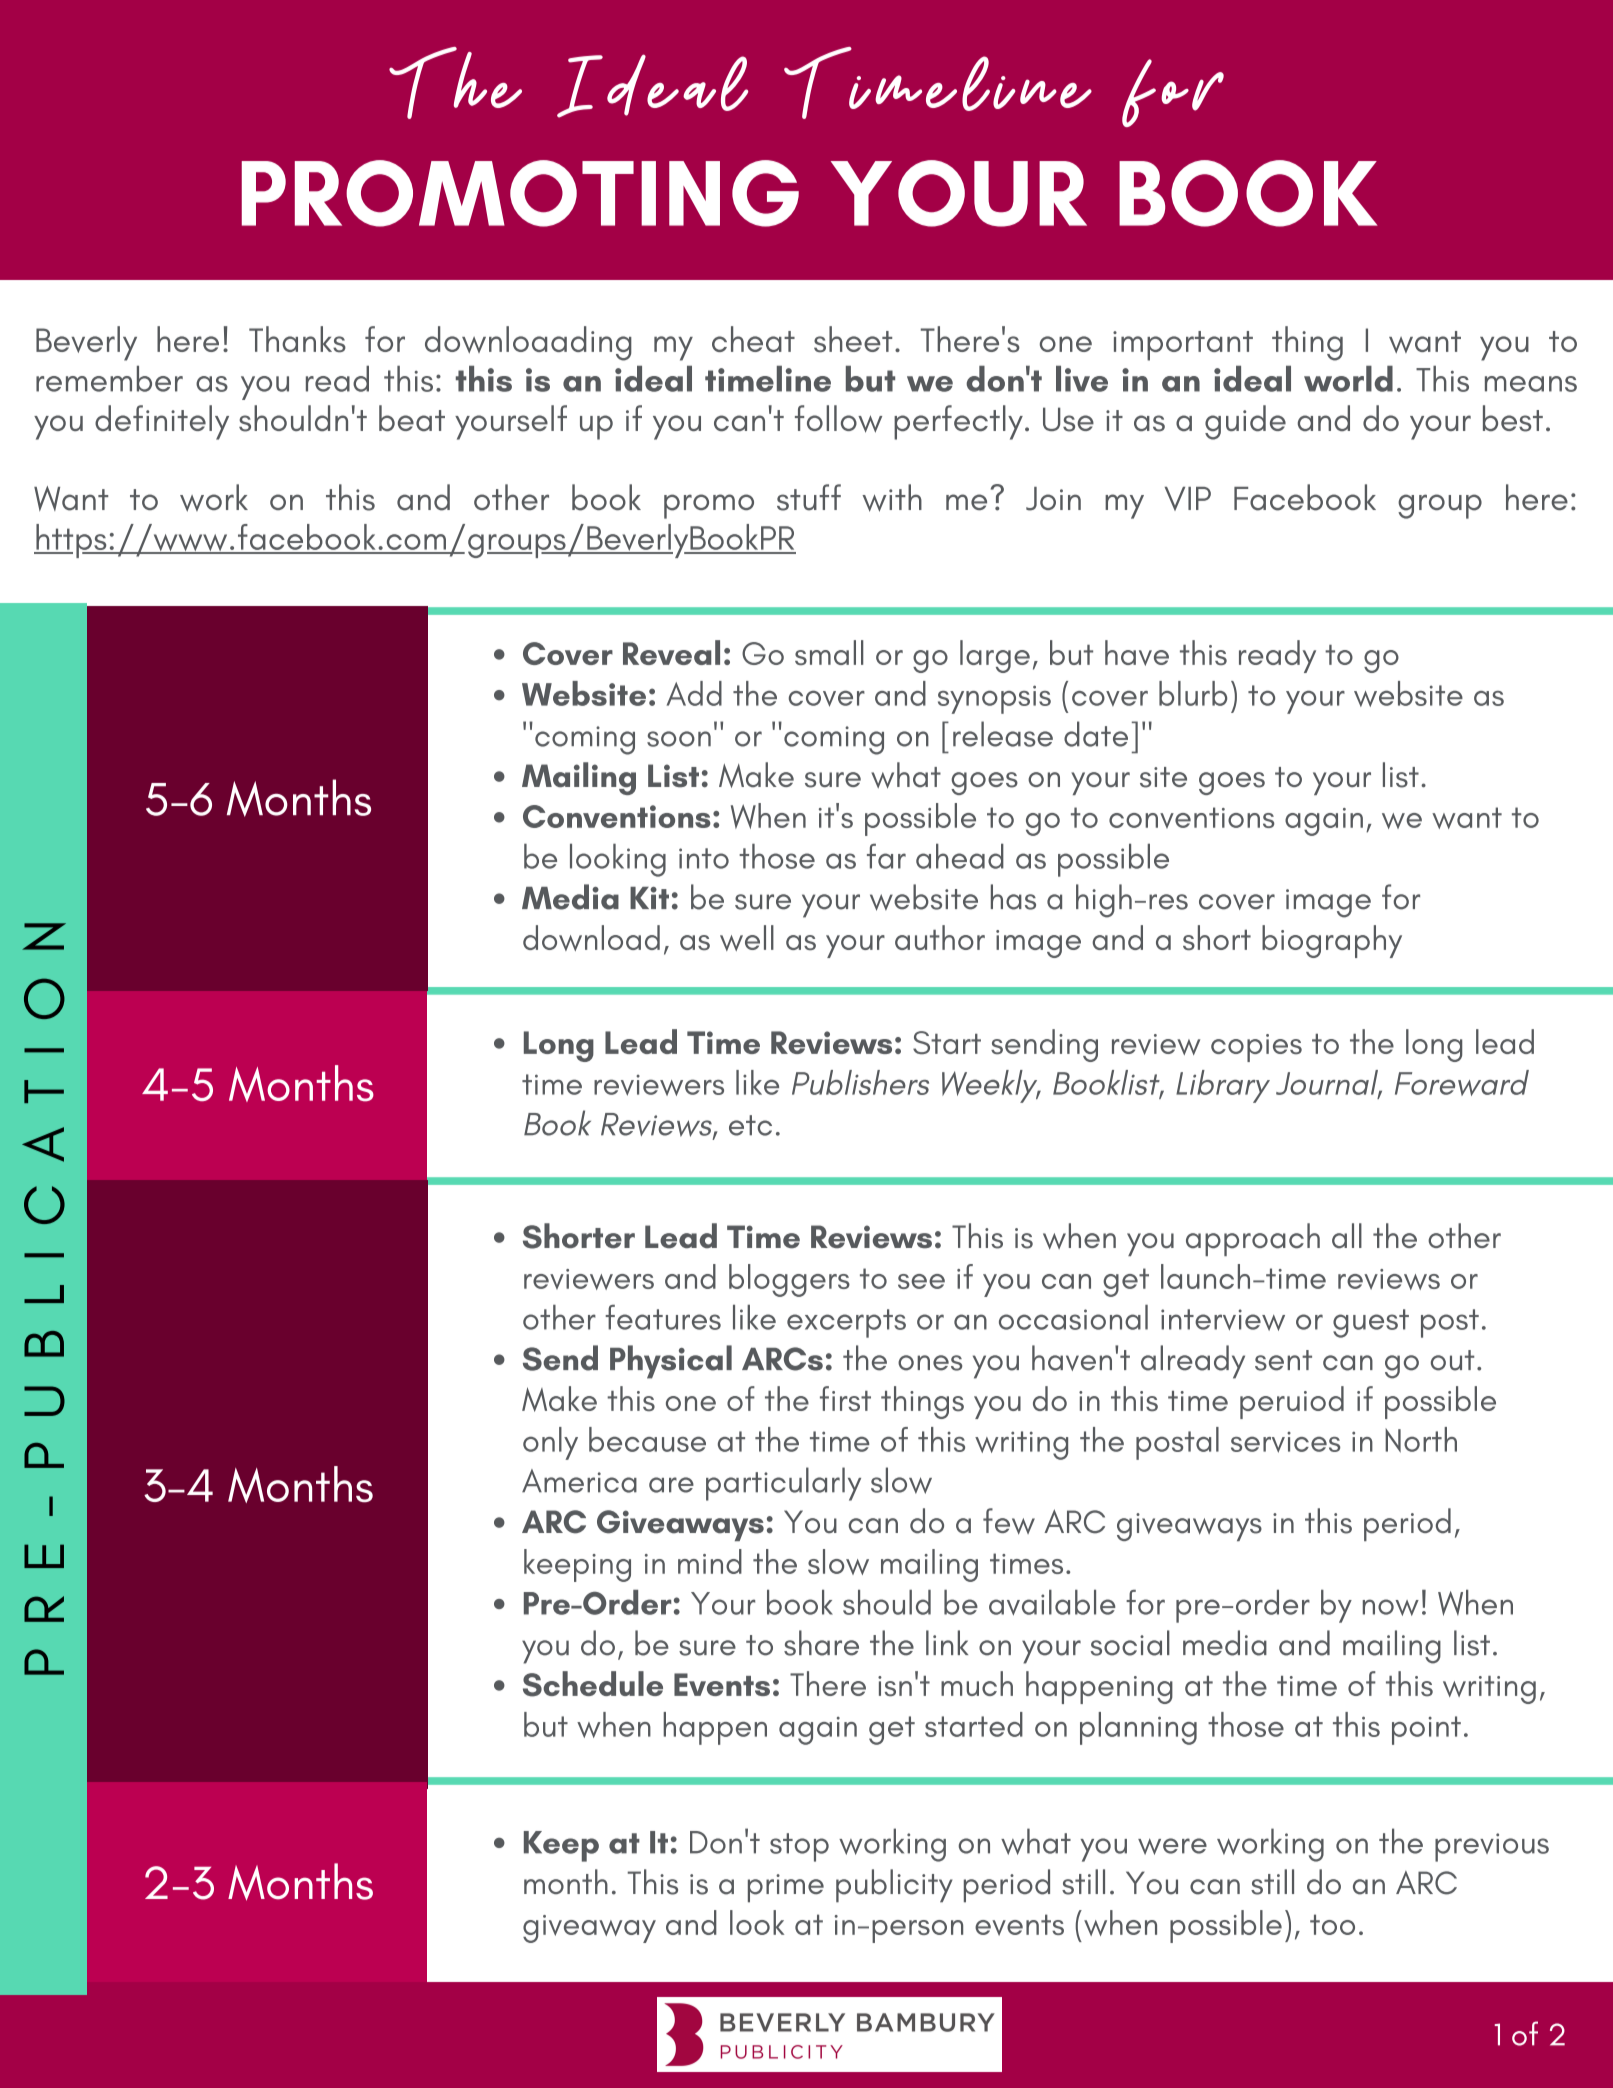  Describe the element at coordinates (1223, 1086) in the screenshot. I see `Library` at that location.
